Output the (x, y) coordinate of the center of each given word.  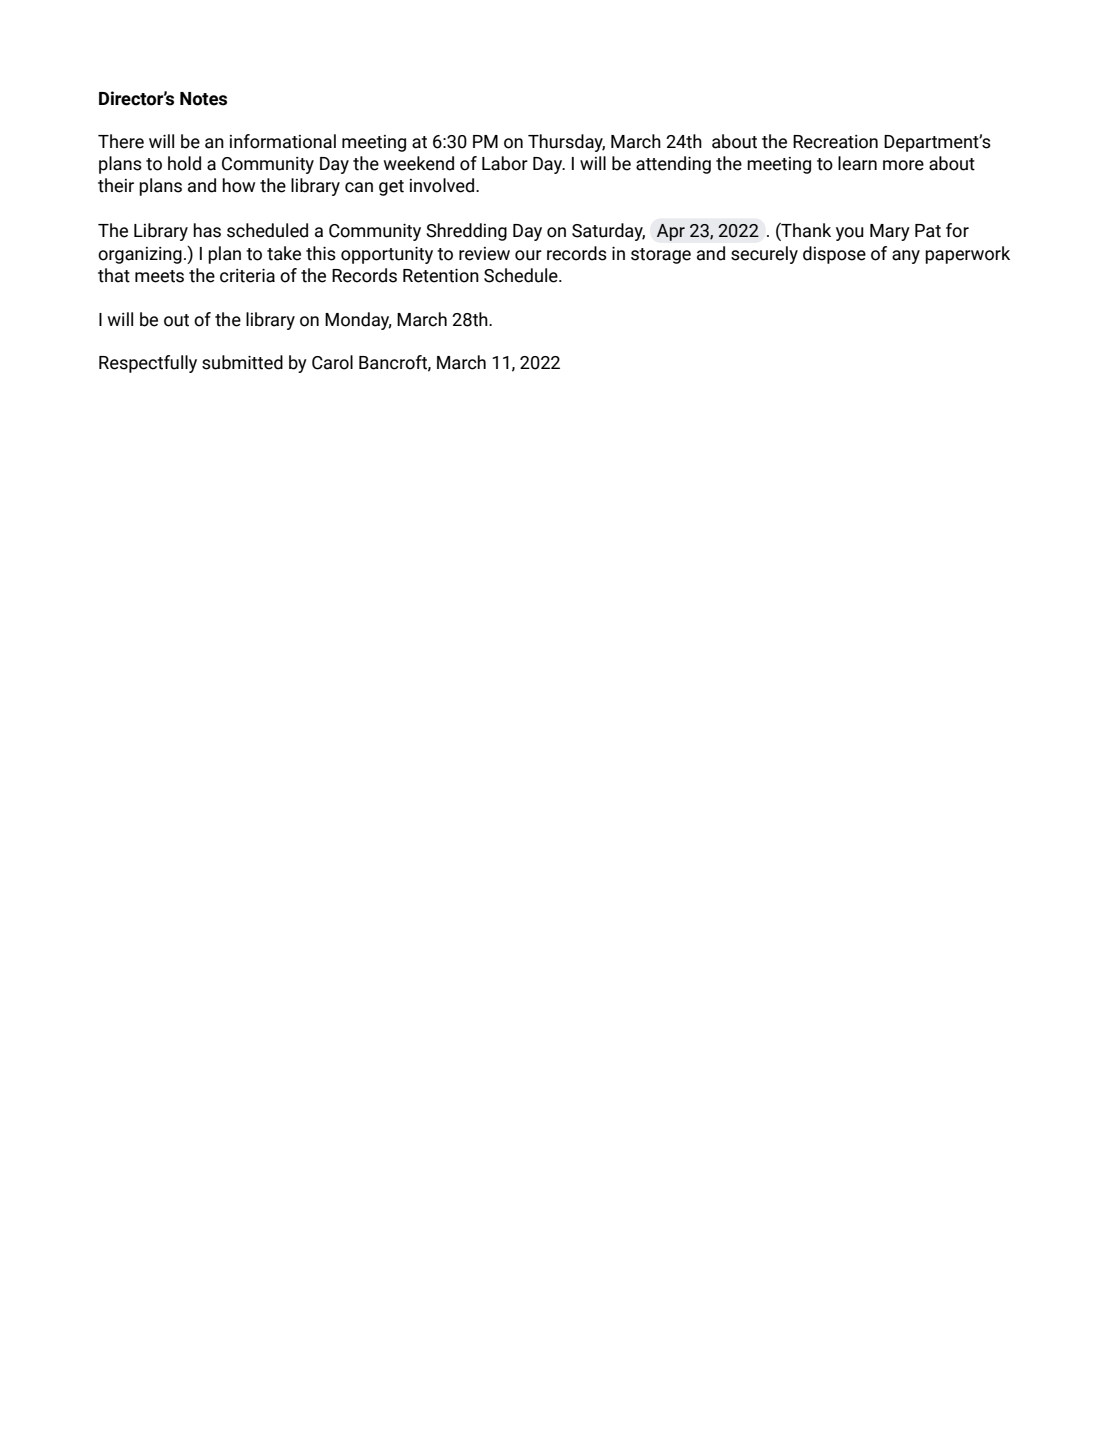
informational (283, 141)
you (850, 234)
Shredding (466, 232)
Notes (203, 99)
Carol (332, 362)
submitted (242, 362)
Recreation (835, 142)
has (207, 230)
